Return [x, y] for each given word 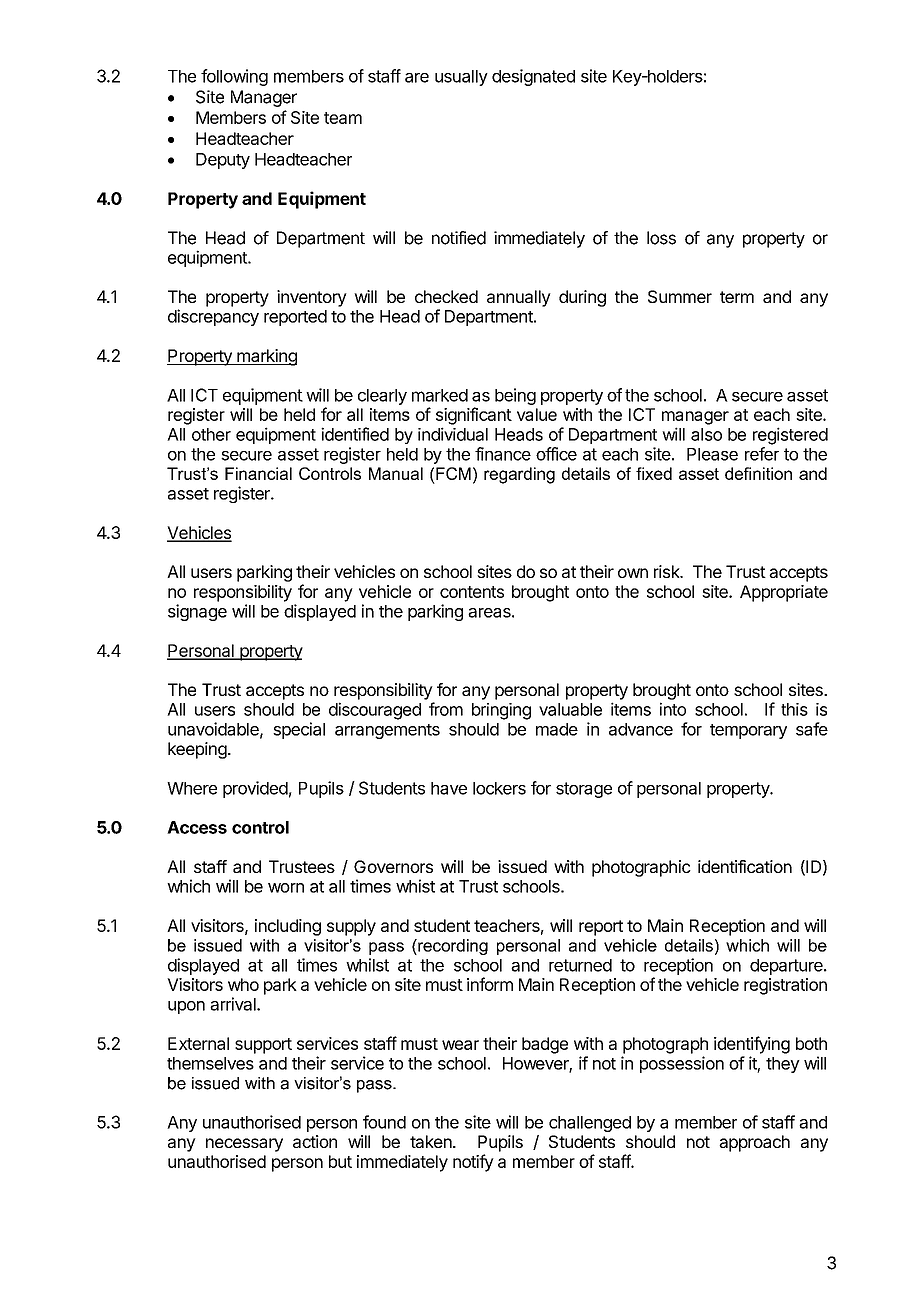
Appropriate [784, 593]
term [737, 297]
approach [754, 1143]
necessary [244, 1145]
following [234, 77]
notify [473, 1163]
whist [415, 886]
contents [472, 592]
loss [661, 238]
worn [286, 888]
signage [197, 612]
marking [266, 357]
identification [745, 866]
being [515, 396]
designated [533, 77]
